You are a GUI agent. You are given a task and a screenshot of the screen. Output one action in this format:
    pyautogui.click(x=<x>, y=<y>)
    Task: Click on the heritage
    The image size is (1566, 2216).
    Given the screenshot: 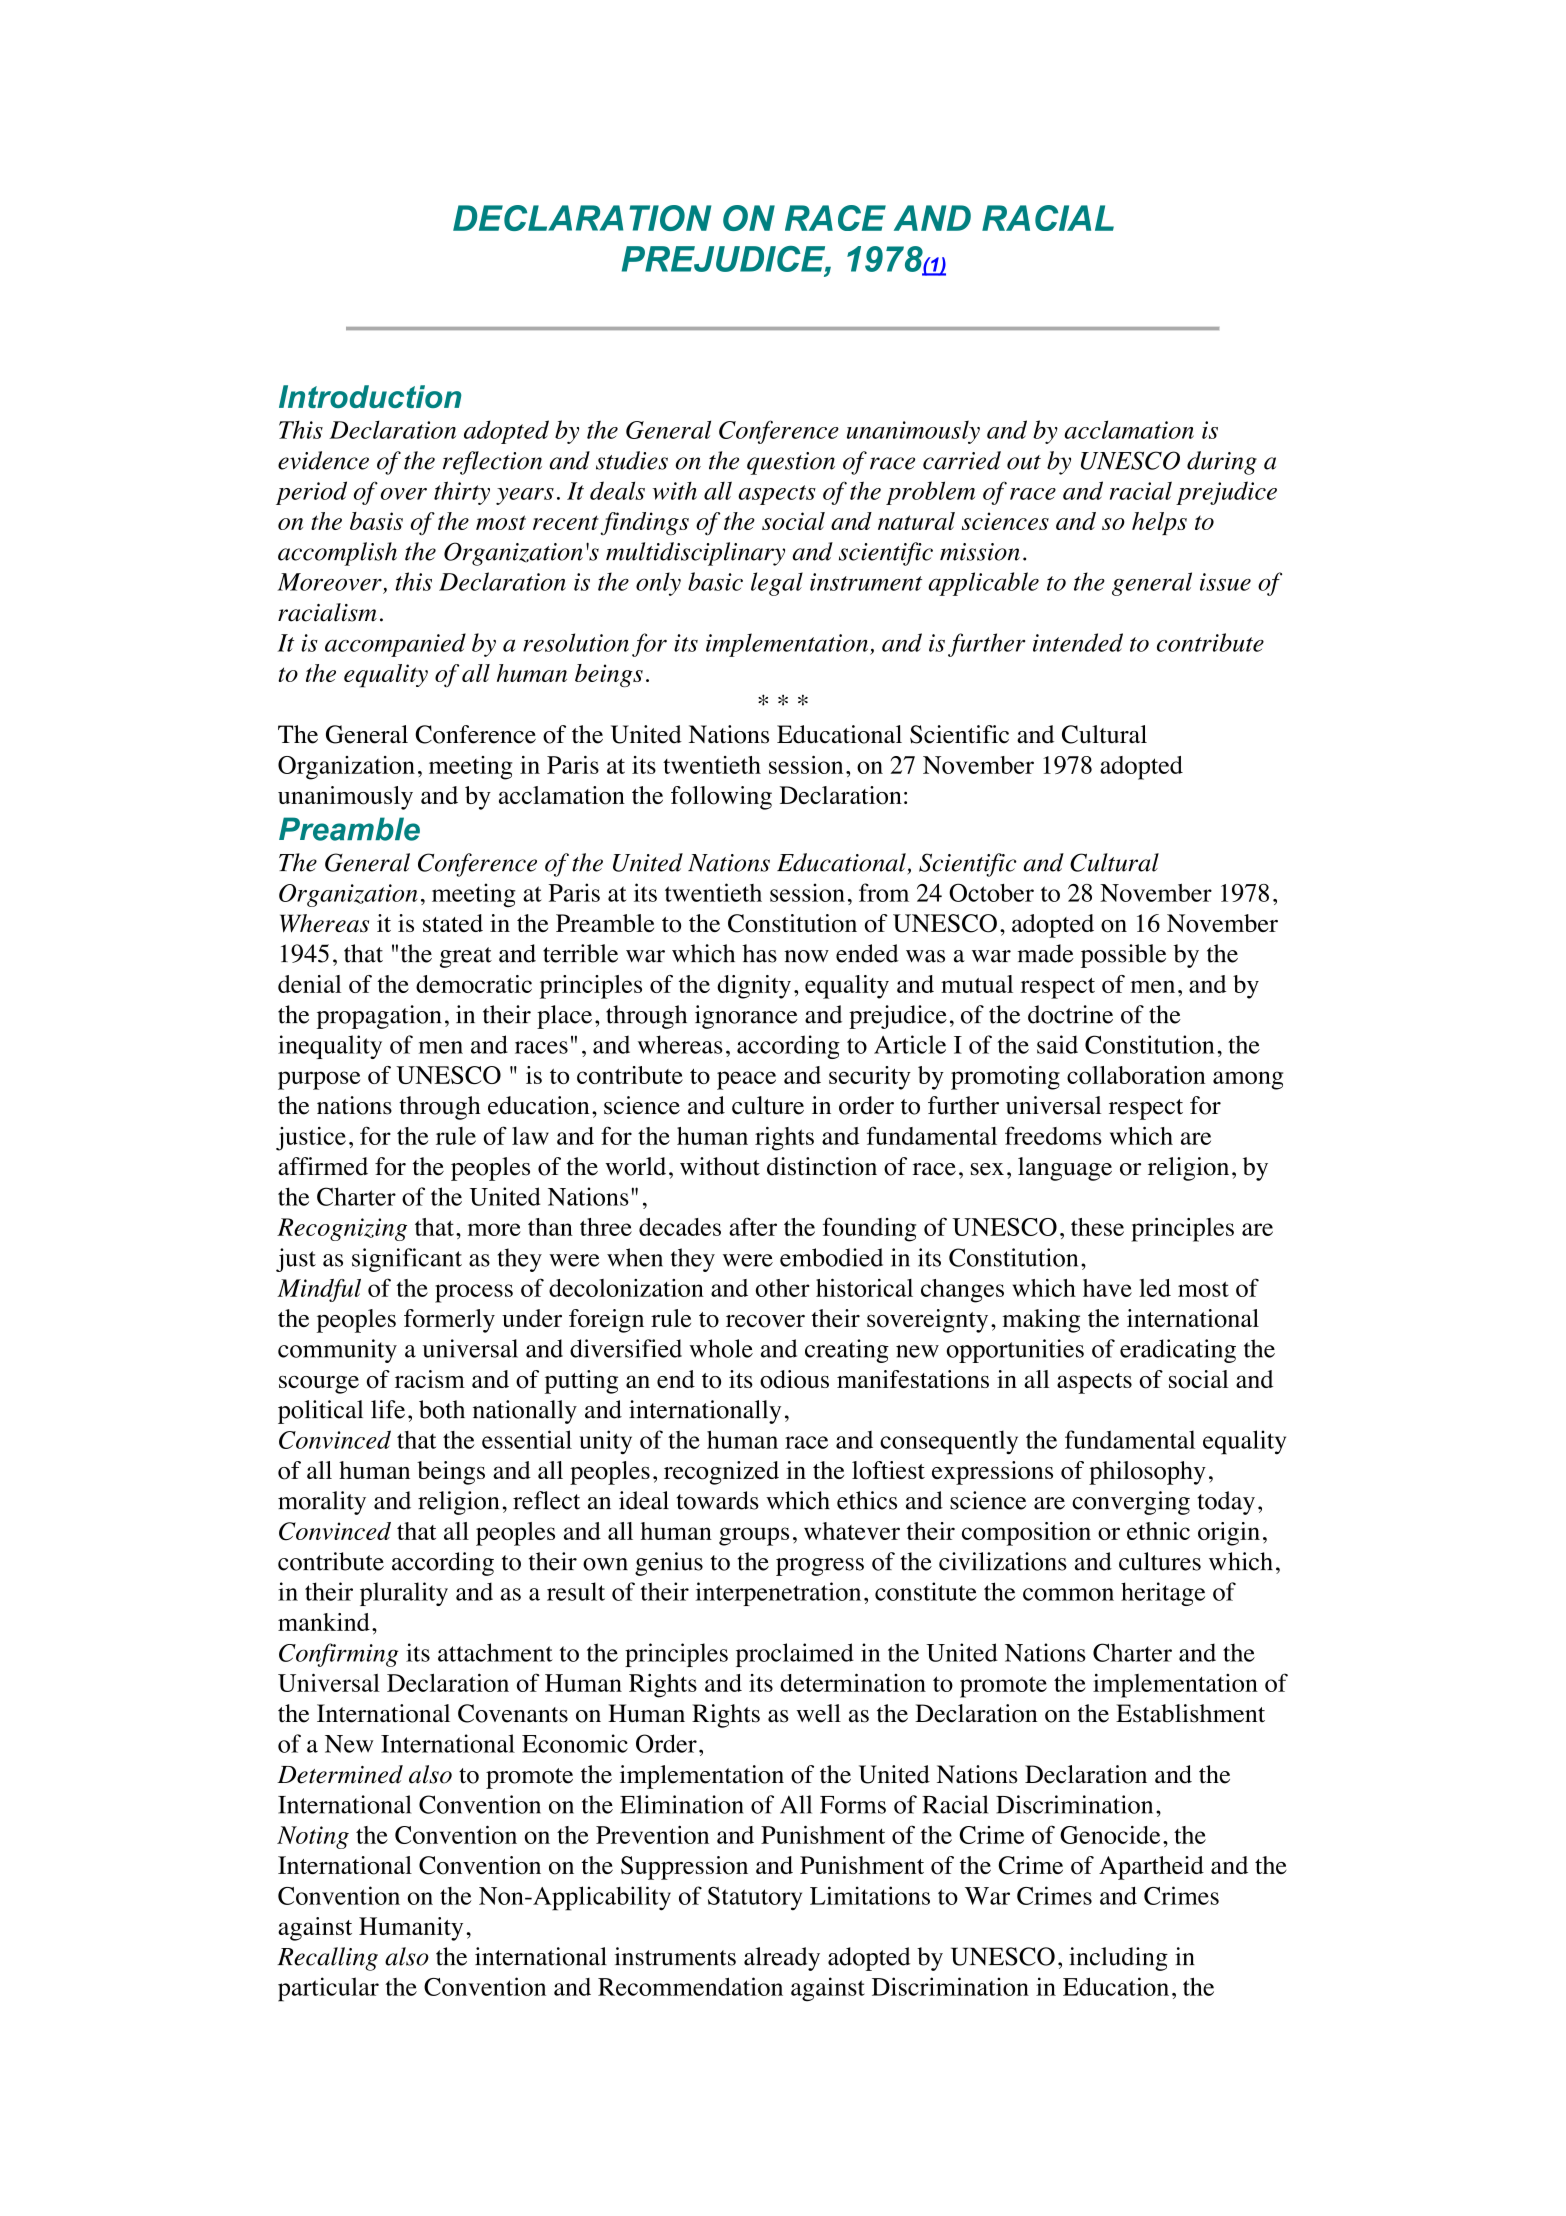 What is the action you would take?
    pyautogui.click(x=1163, y=1594)
